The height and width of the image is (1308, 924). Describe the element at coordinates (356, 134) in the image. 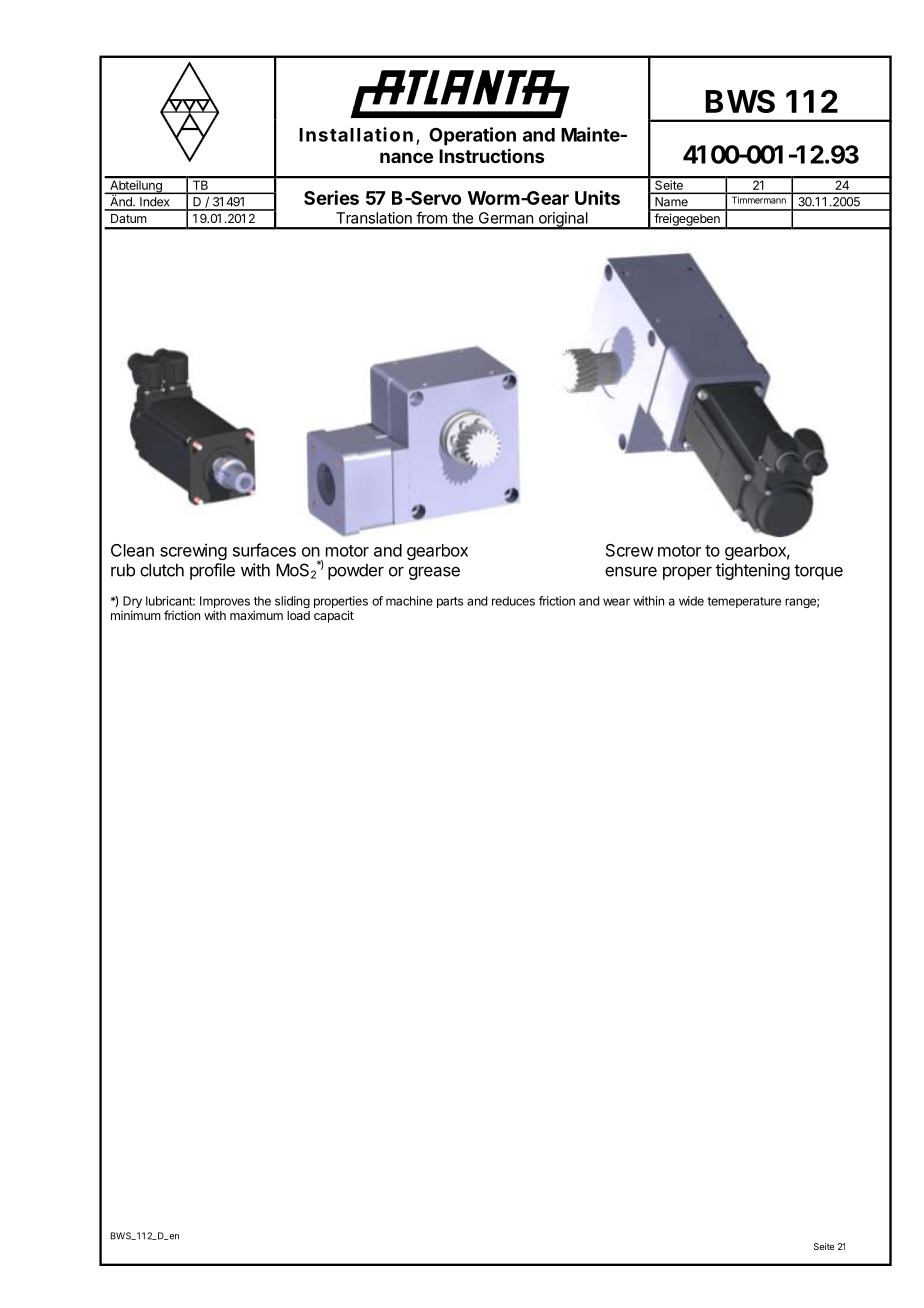

I see `Installation` at that location.
